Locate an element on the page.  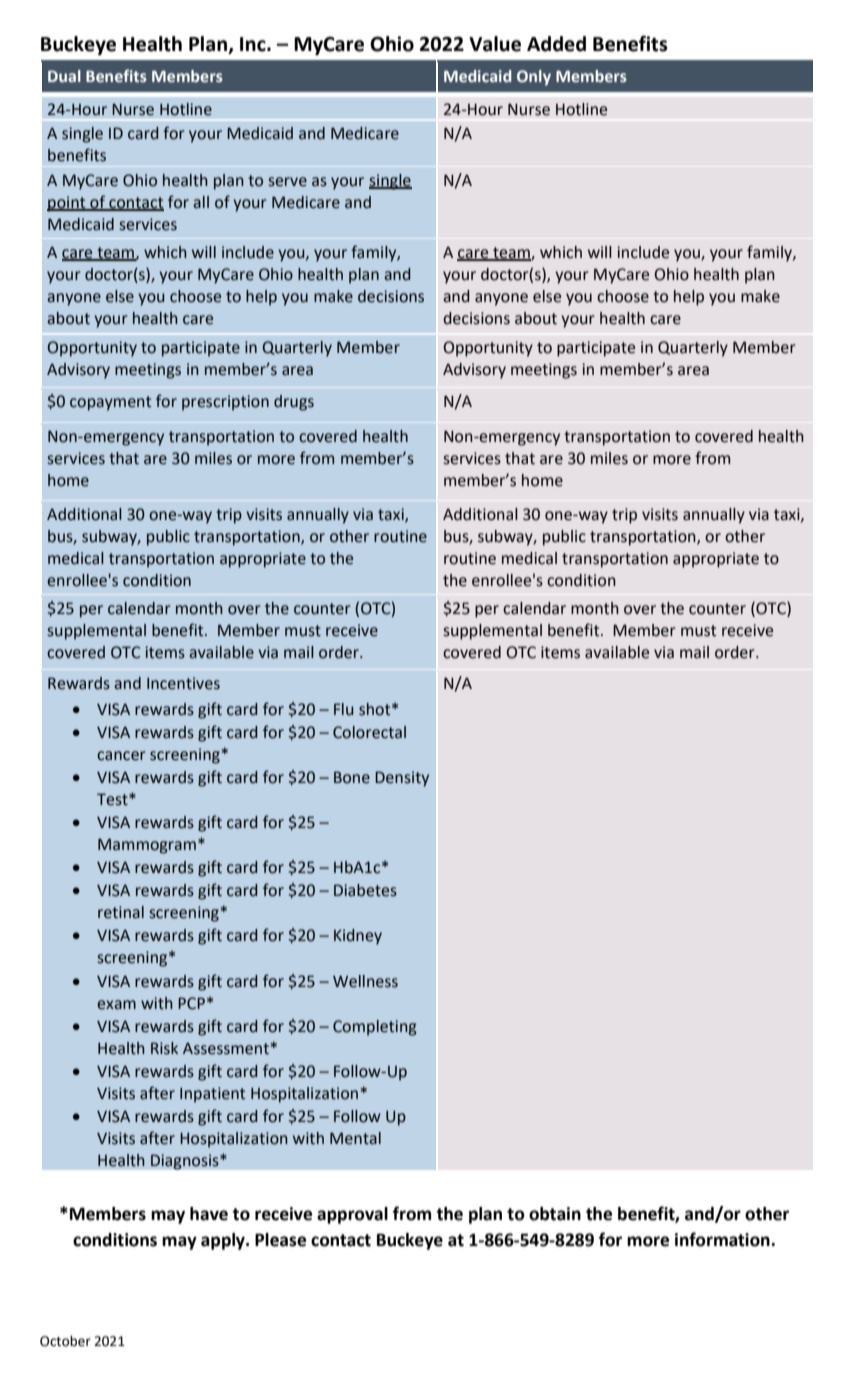
Colorectal is located at coordinates (369, 732).
